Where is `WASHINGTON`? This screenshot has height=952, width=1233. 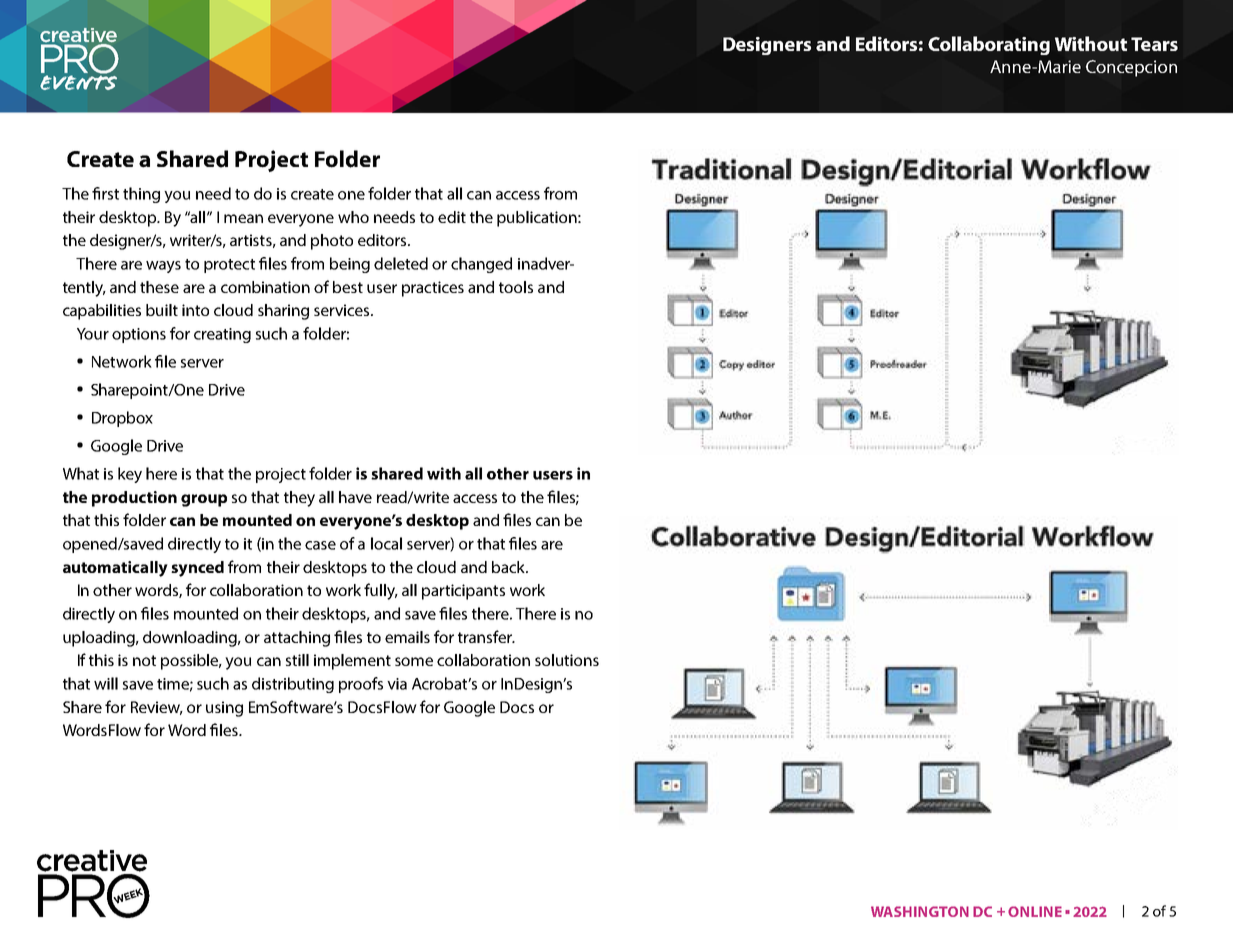 WASHINGTON is located at coordinates (920, 911).
